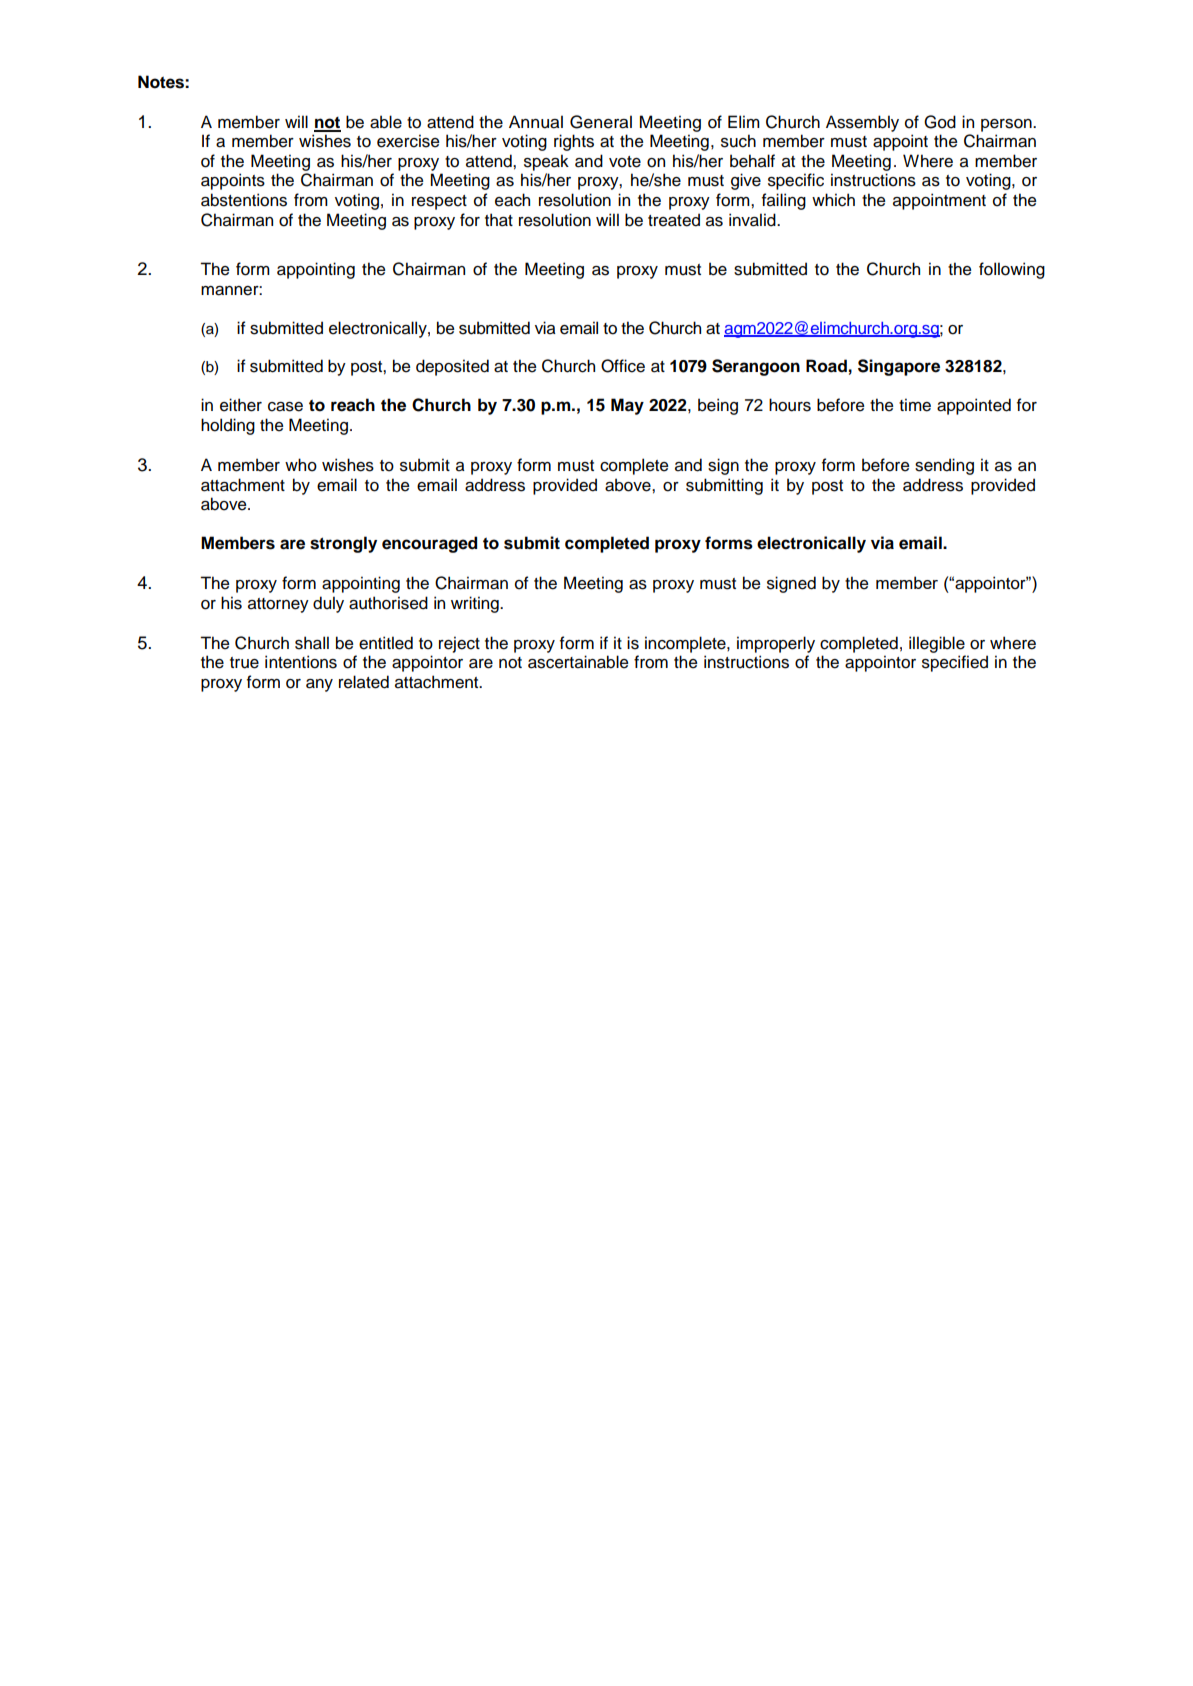 This document has width=1193, height=1686. What do you see at coordinates (674, 220) in the document?
I see `treated` at bounding box center [674, 220].
